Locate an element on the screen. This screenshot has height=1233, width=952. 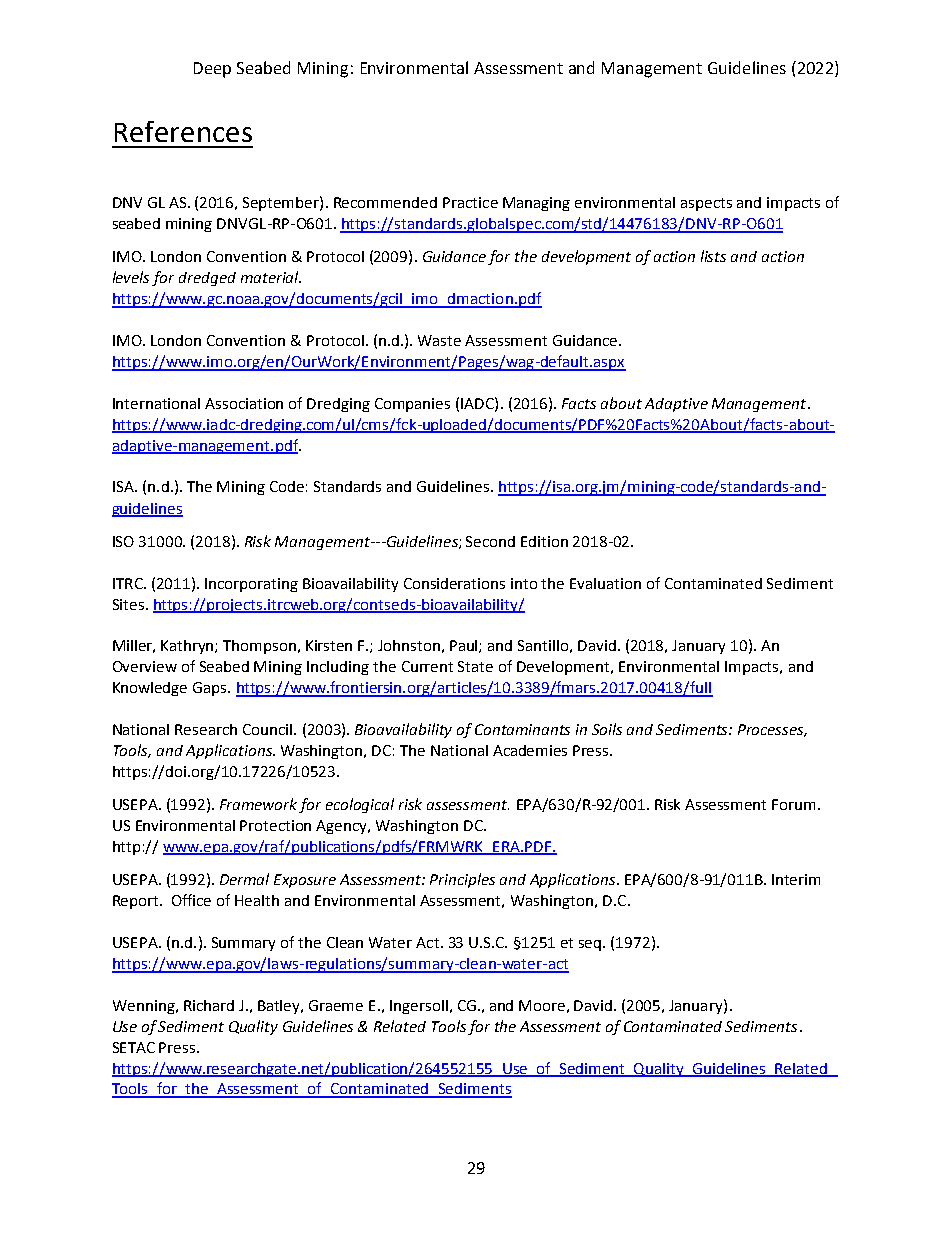
Gaps is located at coordinates (211, 689).
